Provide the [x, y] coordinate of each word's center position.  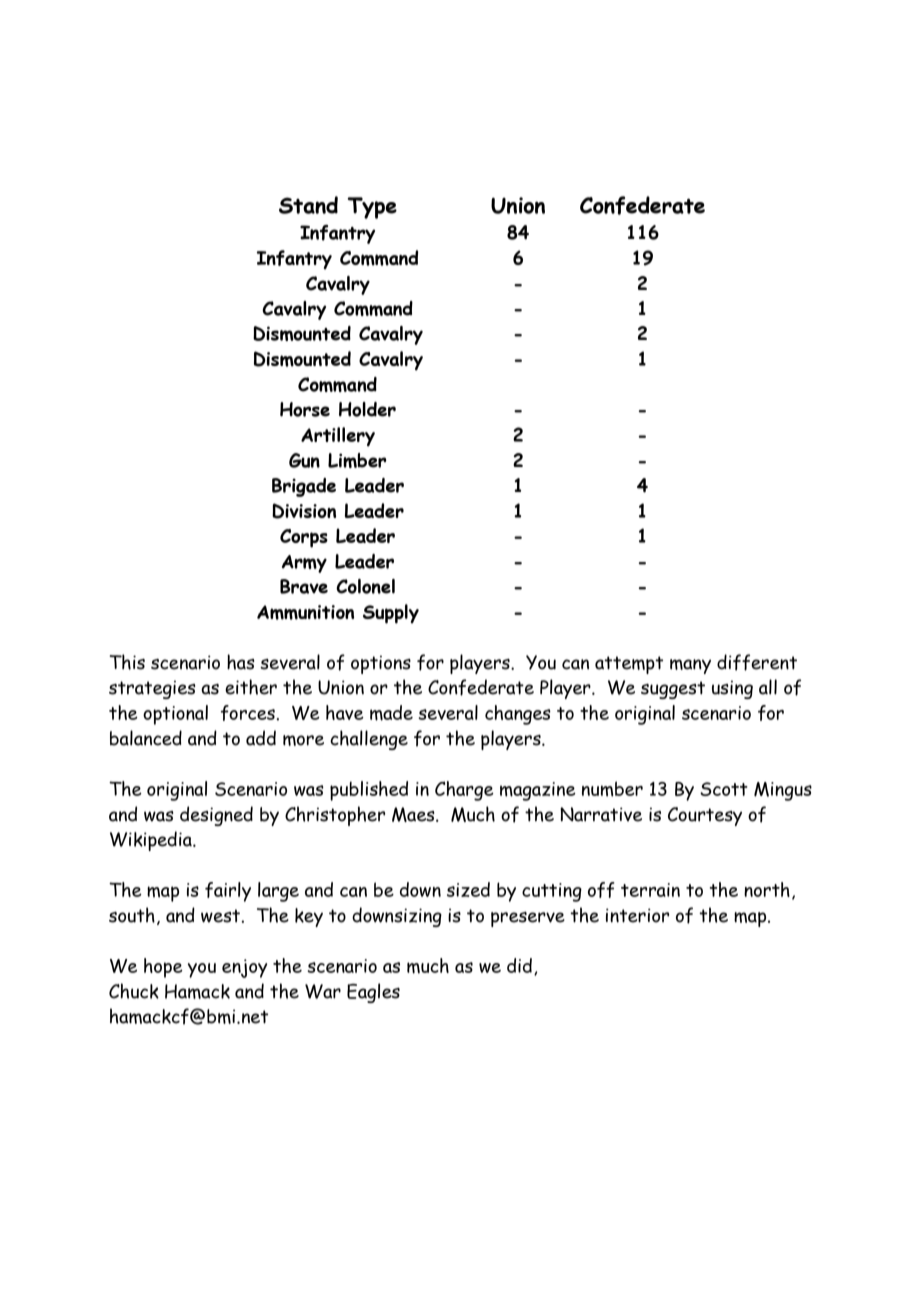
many [690, 666]
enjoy [244, 968]
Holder [367, 409]
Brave [304, 586]
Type [372, 208]
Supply [391, 614]
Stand [308, 205]
